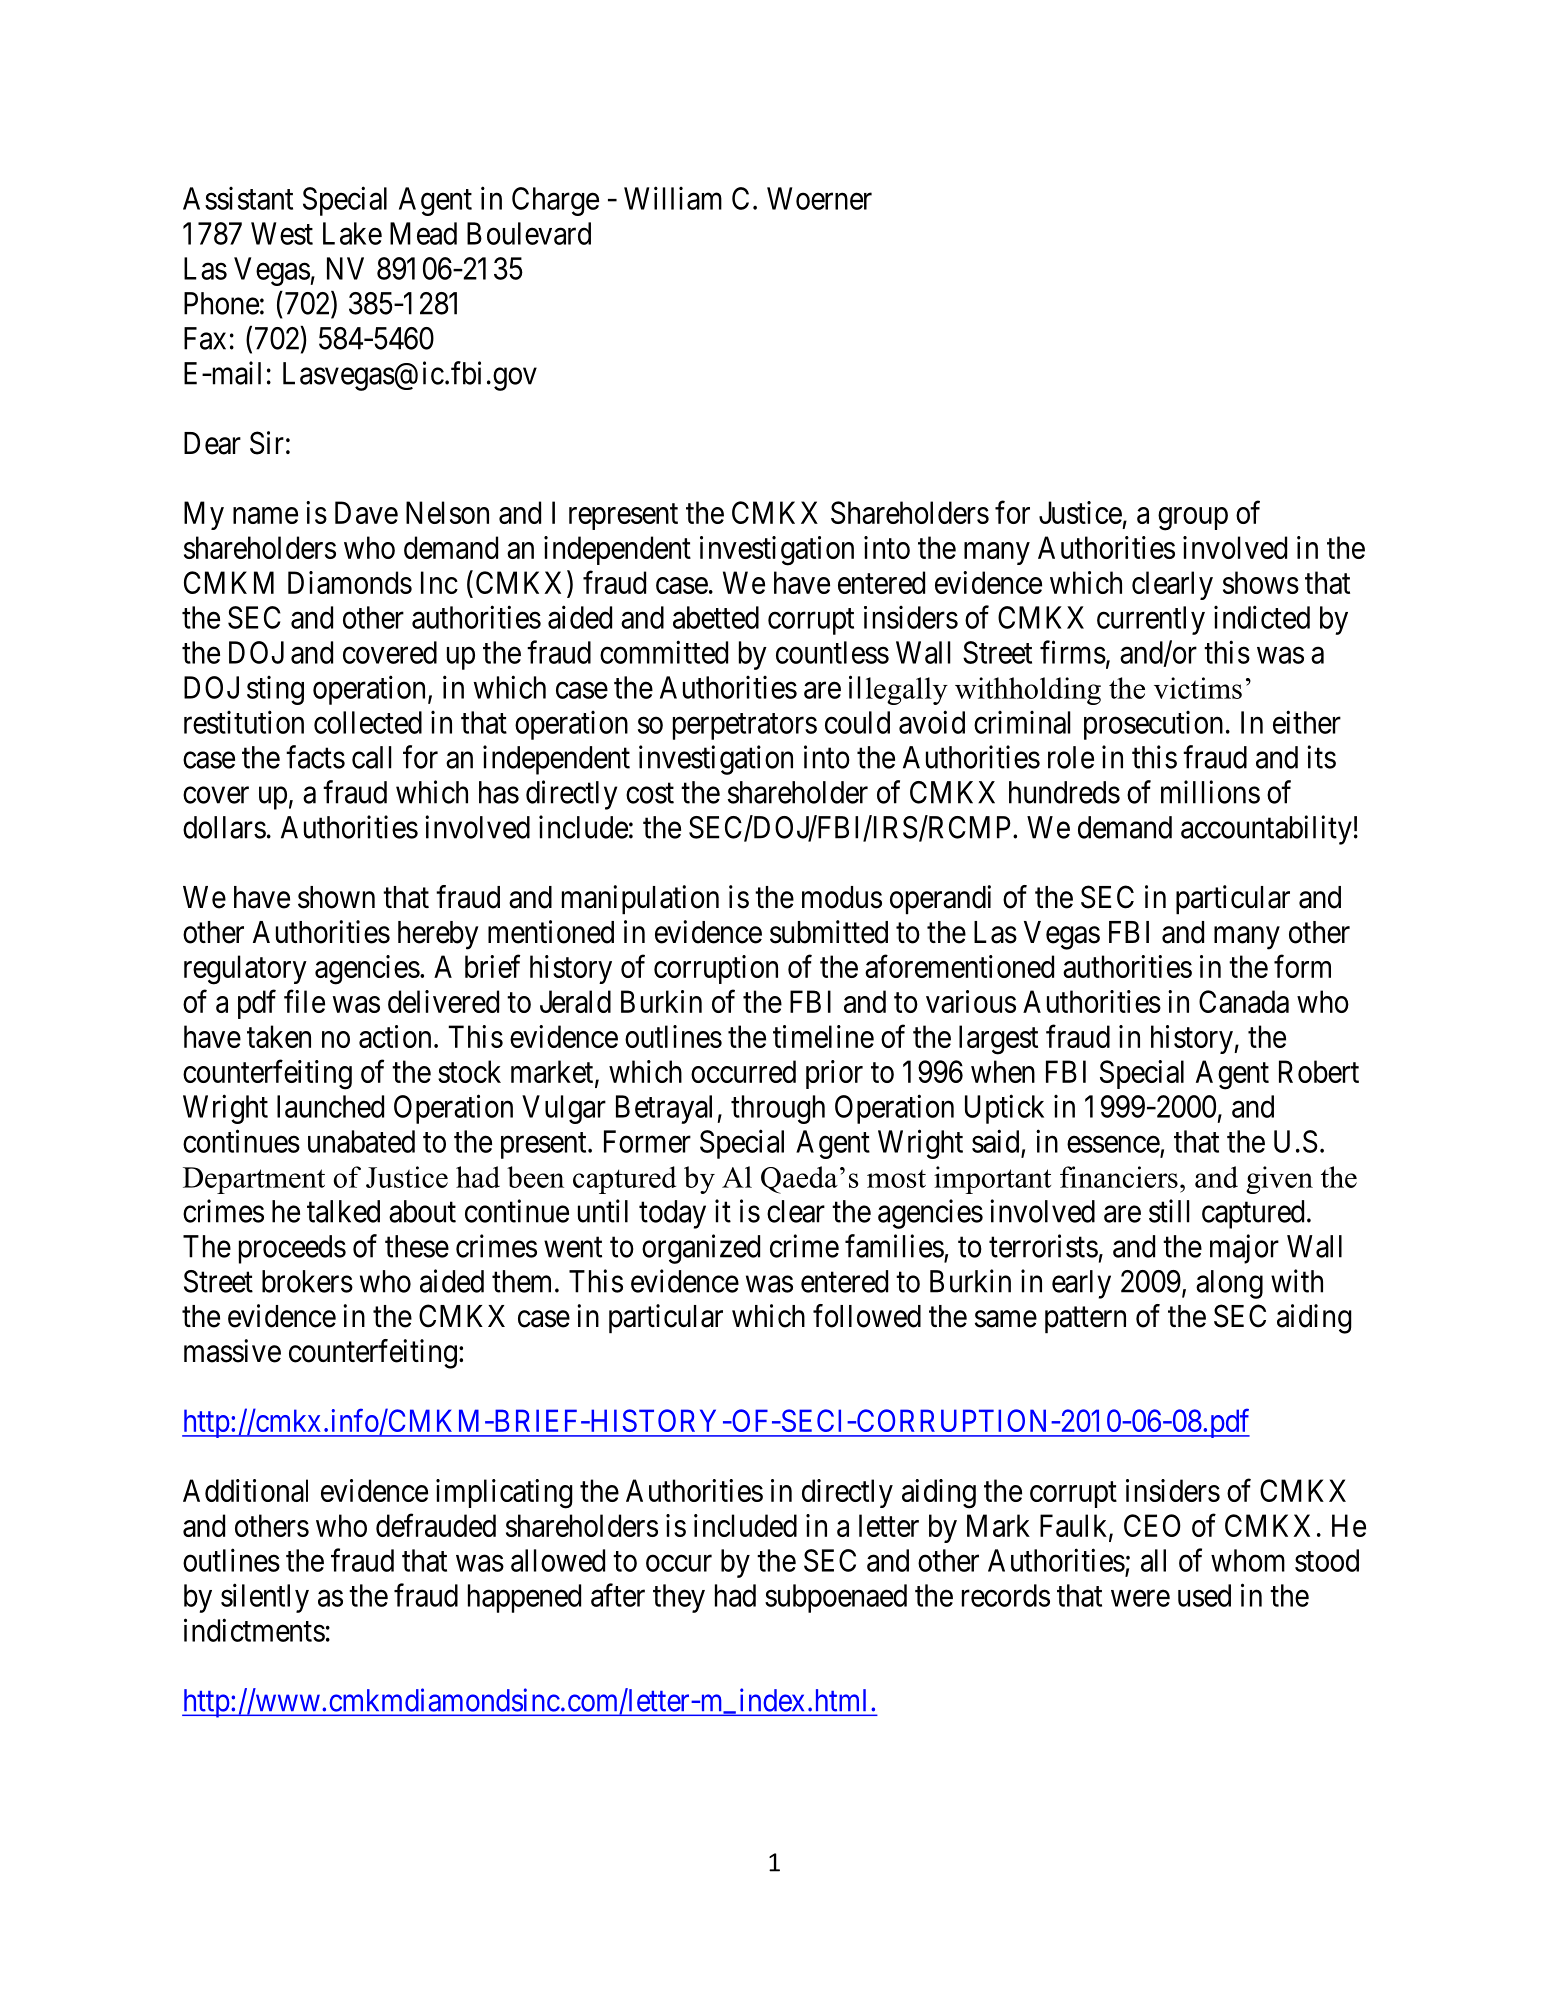 The height and width of the screenshot is (2004, 1548). What do you see at coordinates (1266, 830) in the screenshot?
I see `accountability` at bounding box center [1266, 830].
